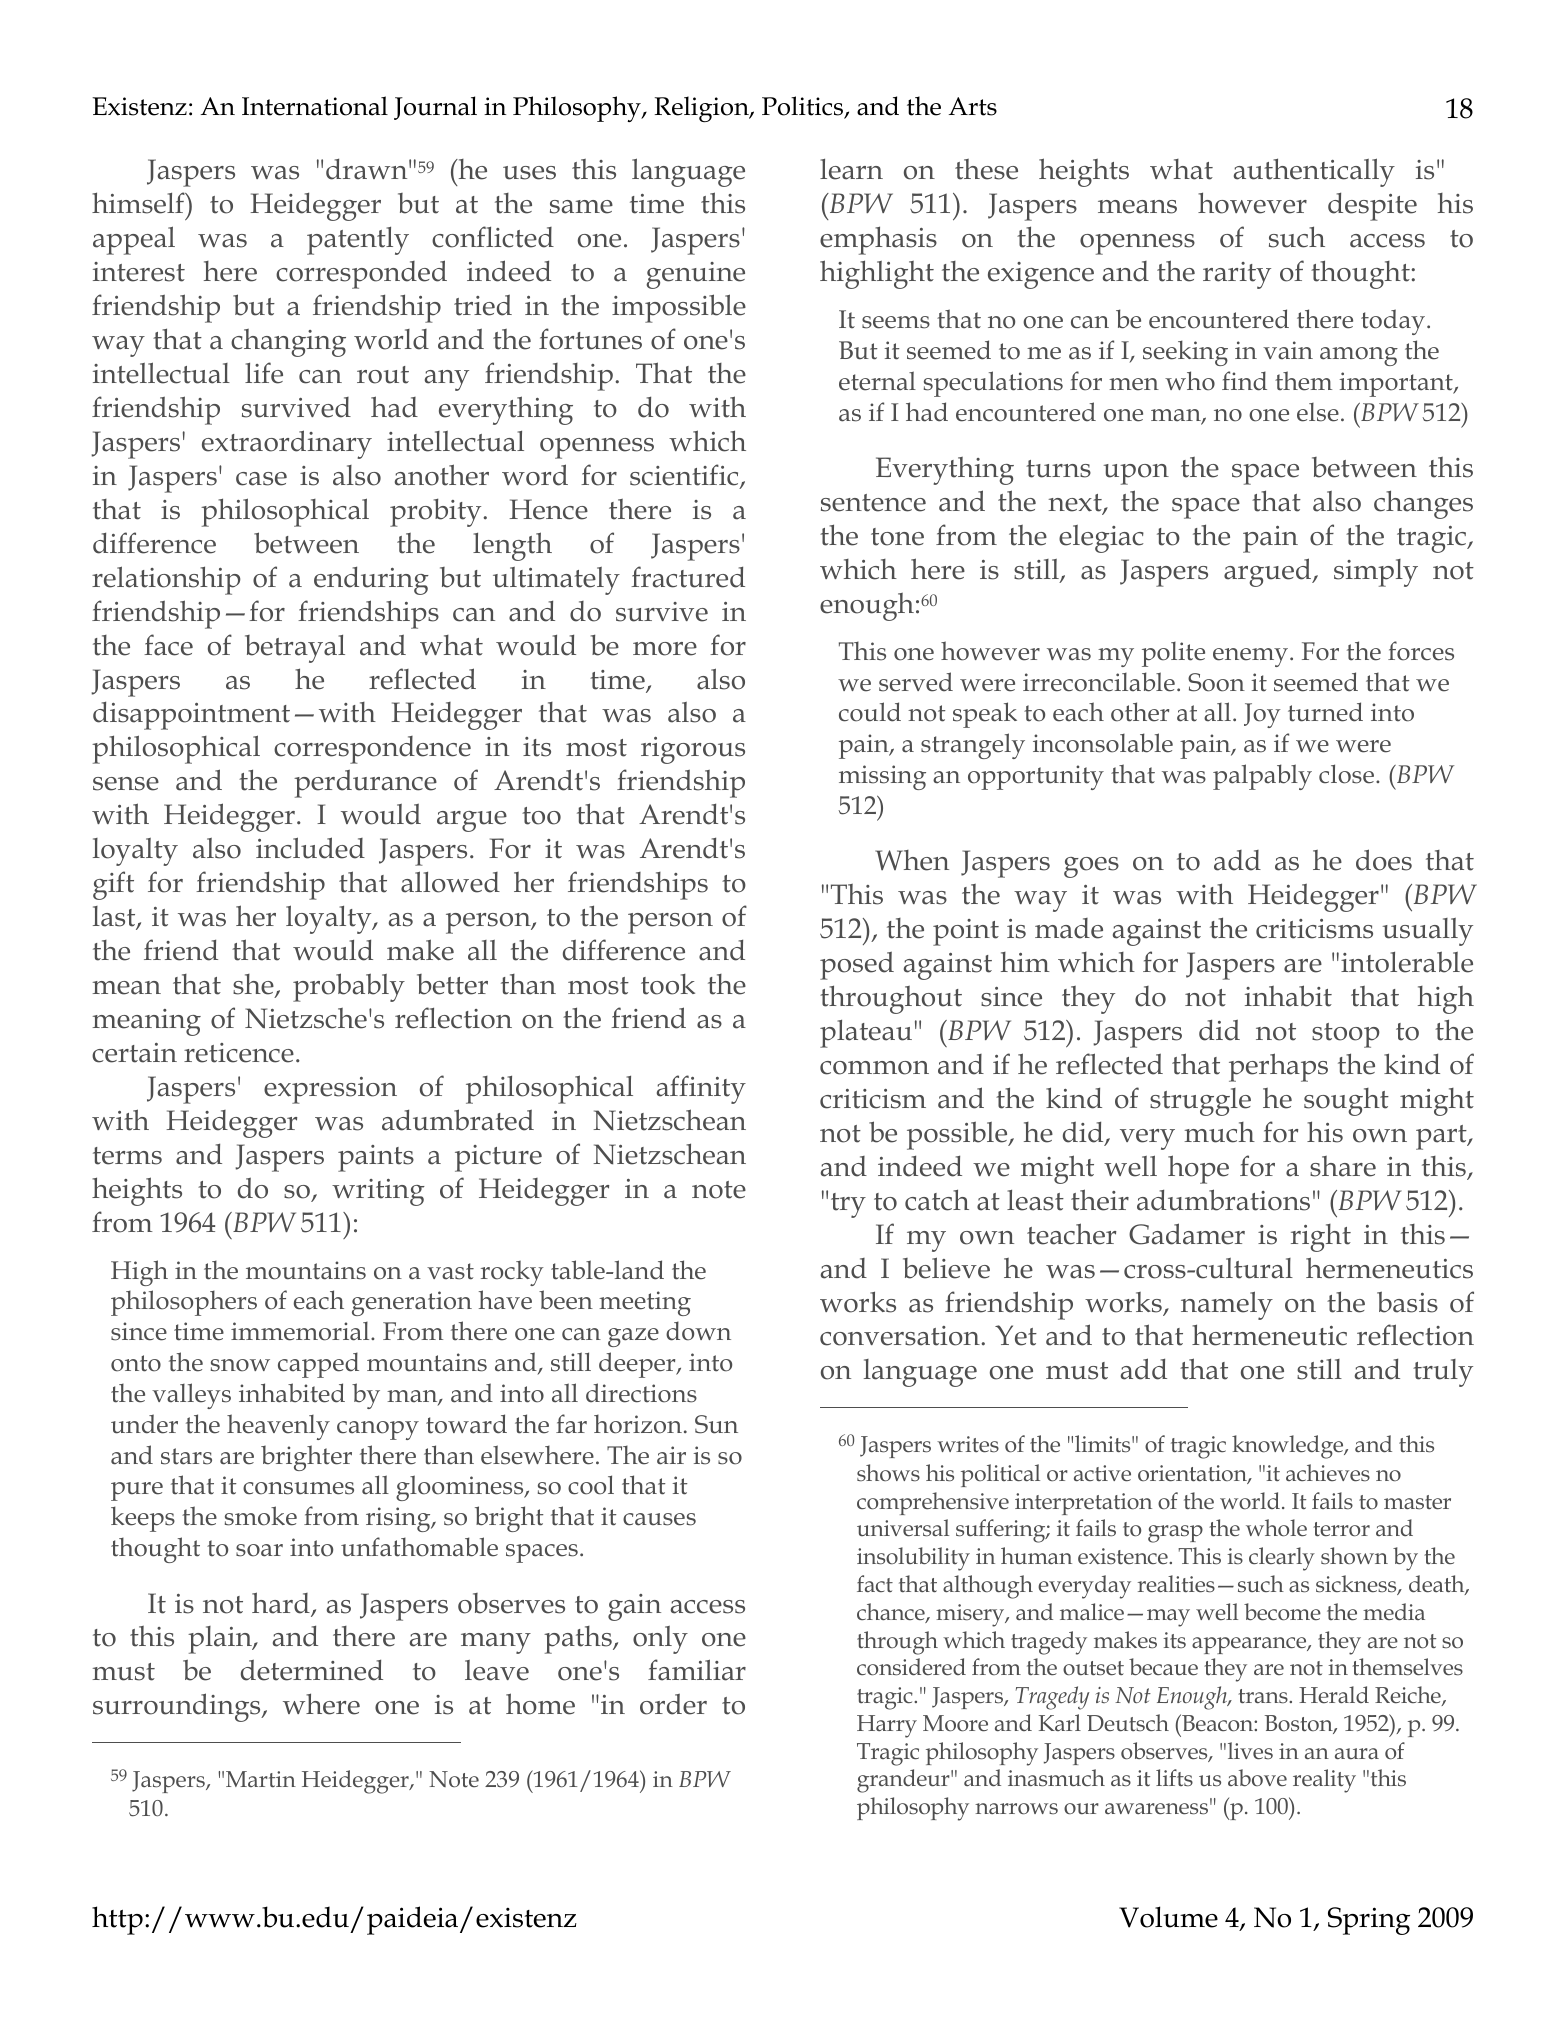 Image resolution: width=1566 pixels, height=2027 pixels. I want to click on down, so click(698, 1331).
